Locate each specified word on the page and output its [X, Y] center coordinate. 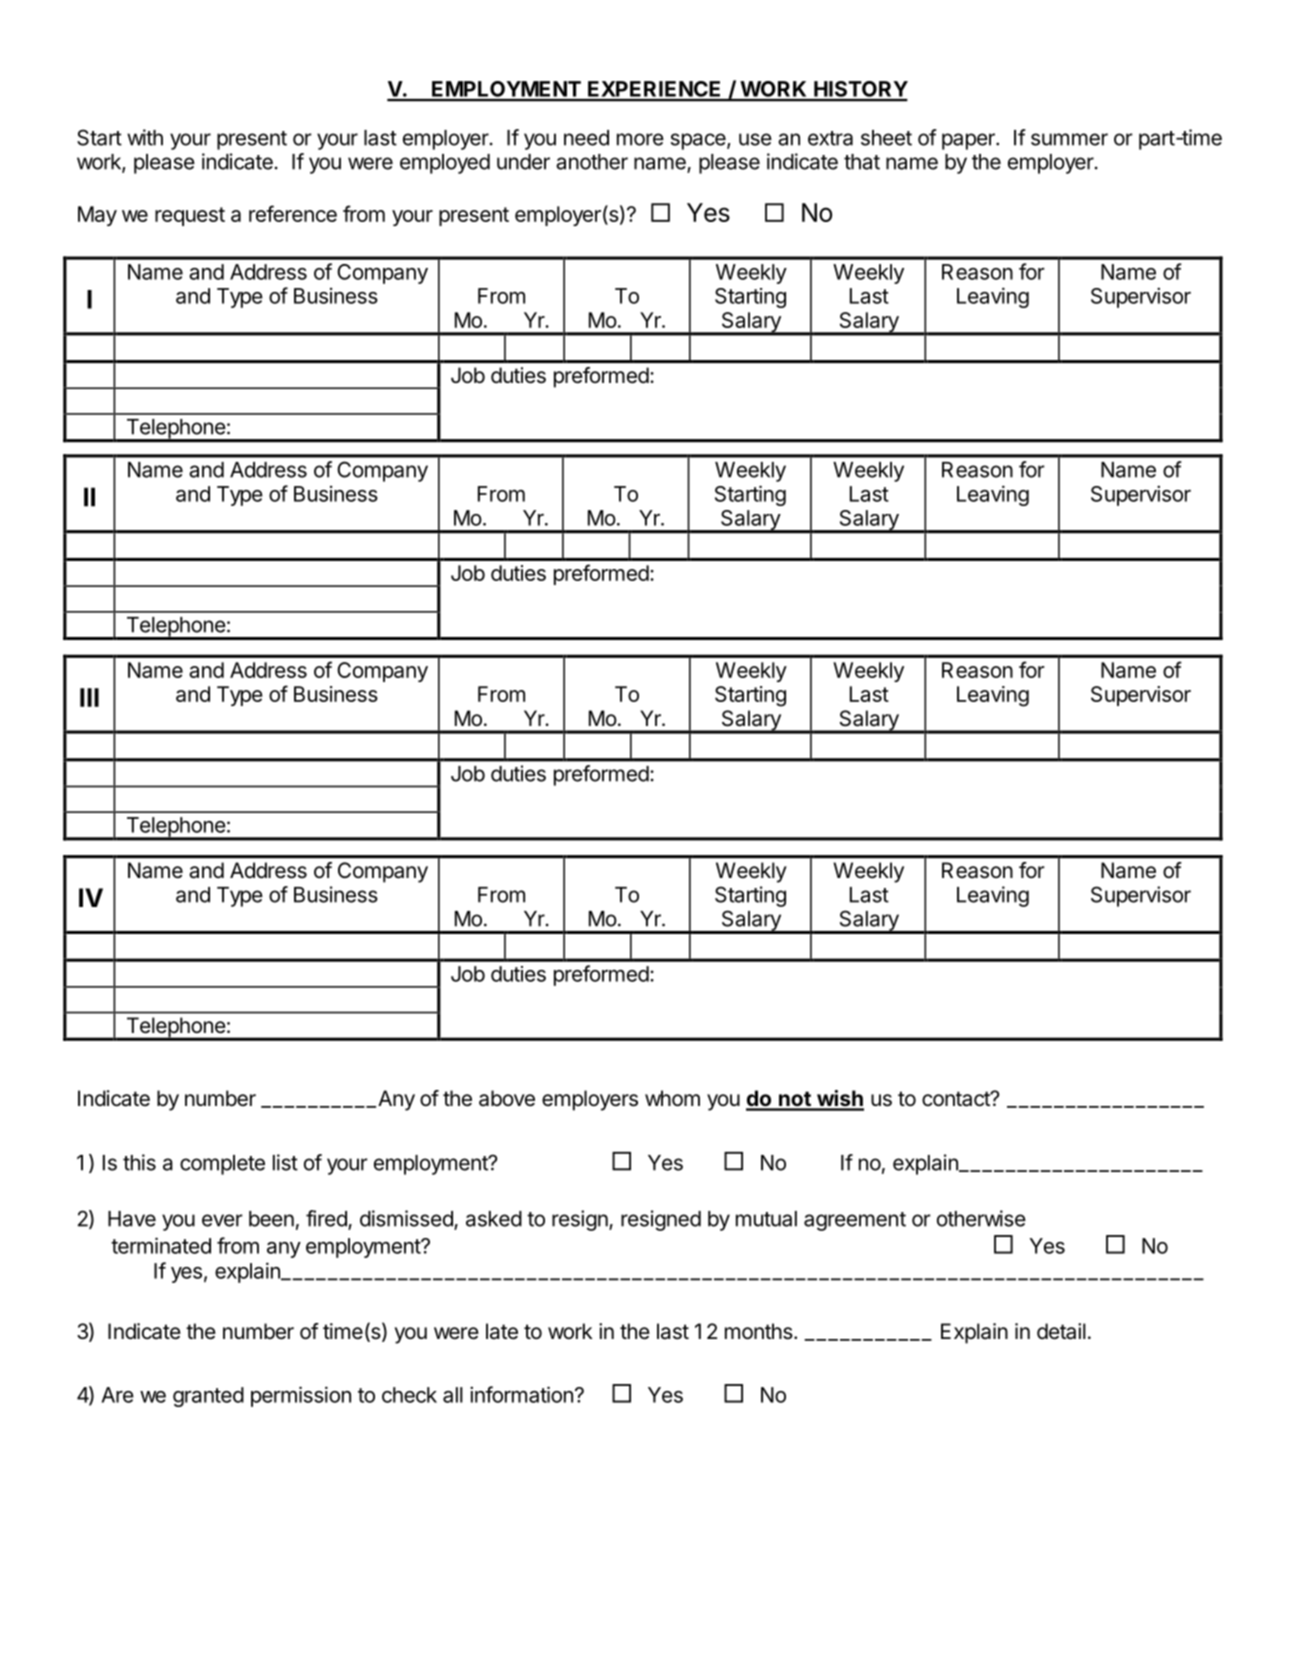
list [285, 1162]
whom [672, 1098]
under [523, 162]
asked [494, 1219]
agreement [855, 1221]
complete [222, 1165]
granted [208, 1397]
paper [969, 141]
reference [293, 213]
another [592, 162]
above [507, 1098]
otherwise [981, 1218]
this [139, 1162]
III [89, 697]
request [190, 216]
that [862, 162]
